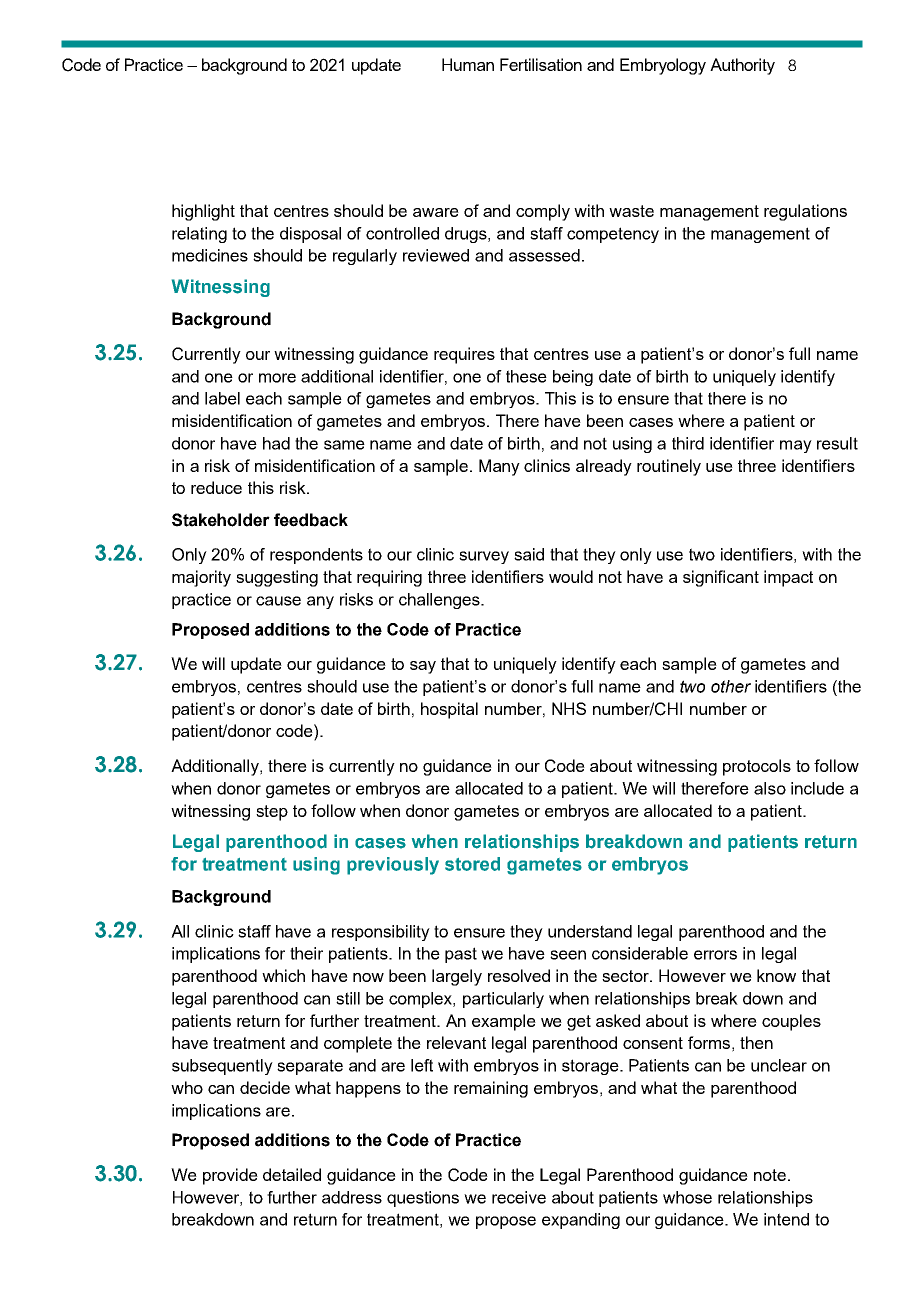 The height and width of the page is (1308, 924). Describe the element at coordinates (519, 975) in the page. I see `resolved` at that location.
